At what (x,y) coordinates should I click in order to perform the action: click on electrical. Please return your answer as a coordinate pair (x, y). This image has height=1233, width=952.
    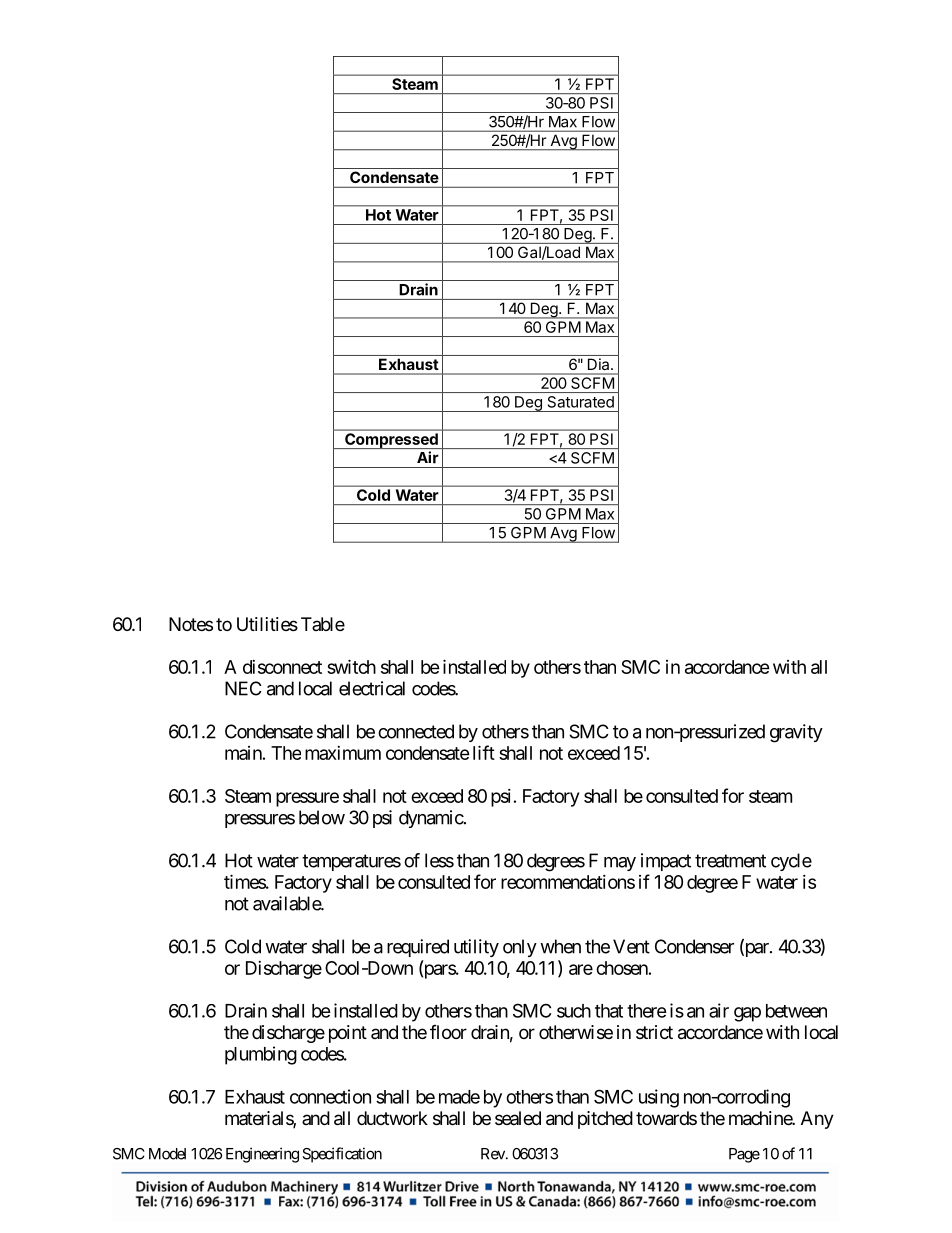
    Looking at the image, I should click on (372, 688).
